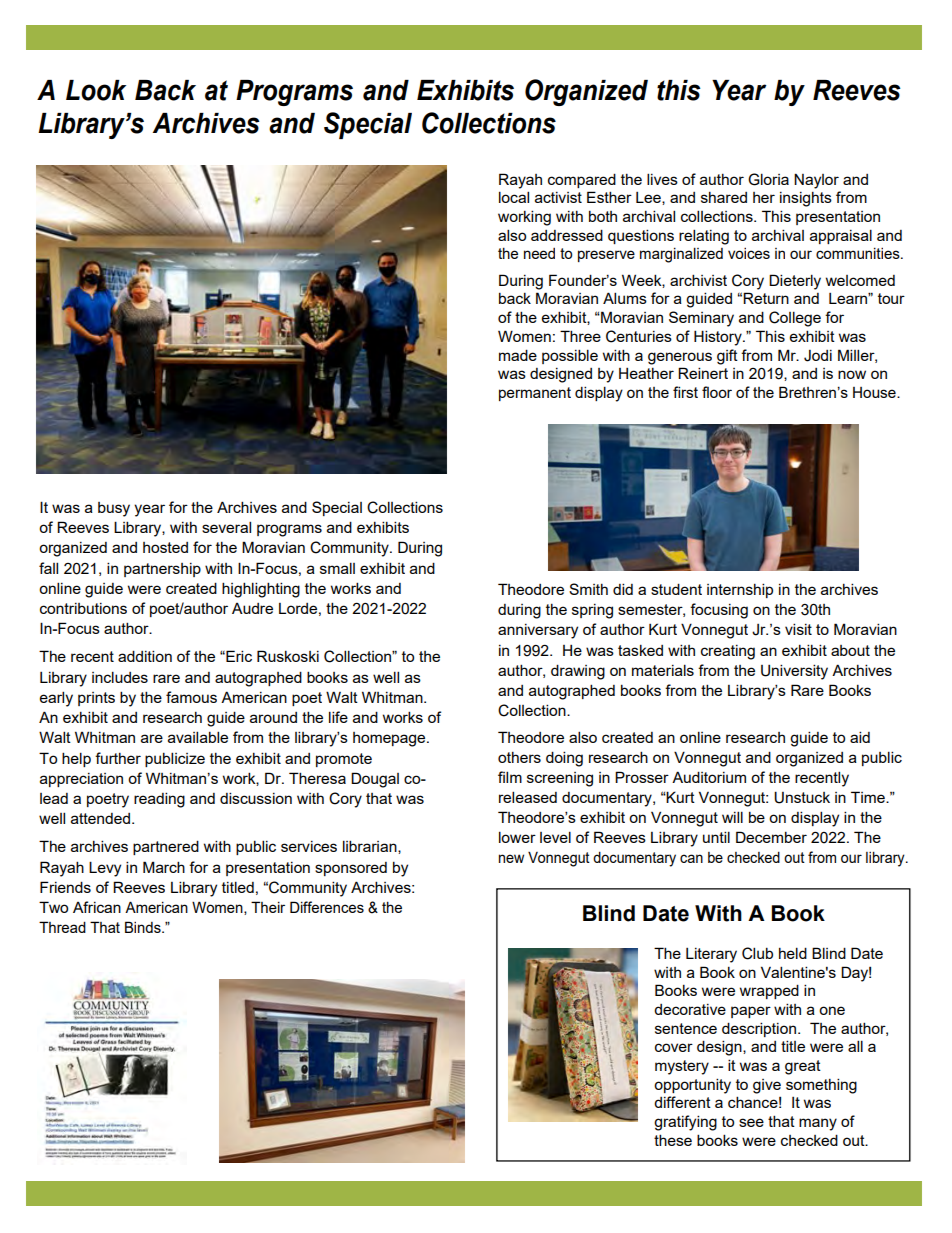 The height and width of the screenshot is (1233, 952). What do you see at coordinates (514, 197) in the screenshot?
I see `local` at bounding box center [514, 197].
